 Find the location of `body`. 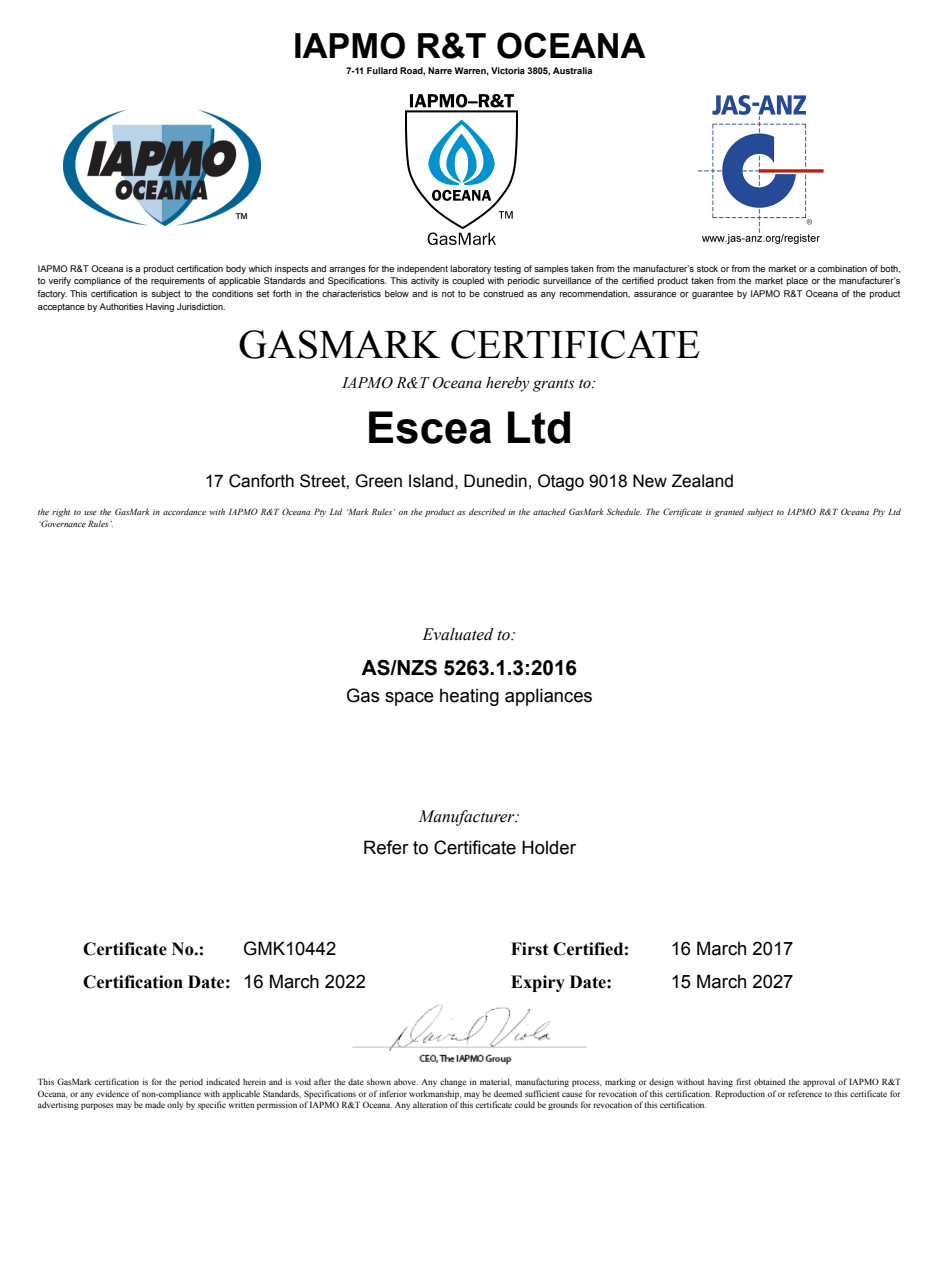

body is located at coordinates (236, 269).
